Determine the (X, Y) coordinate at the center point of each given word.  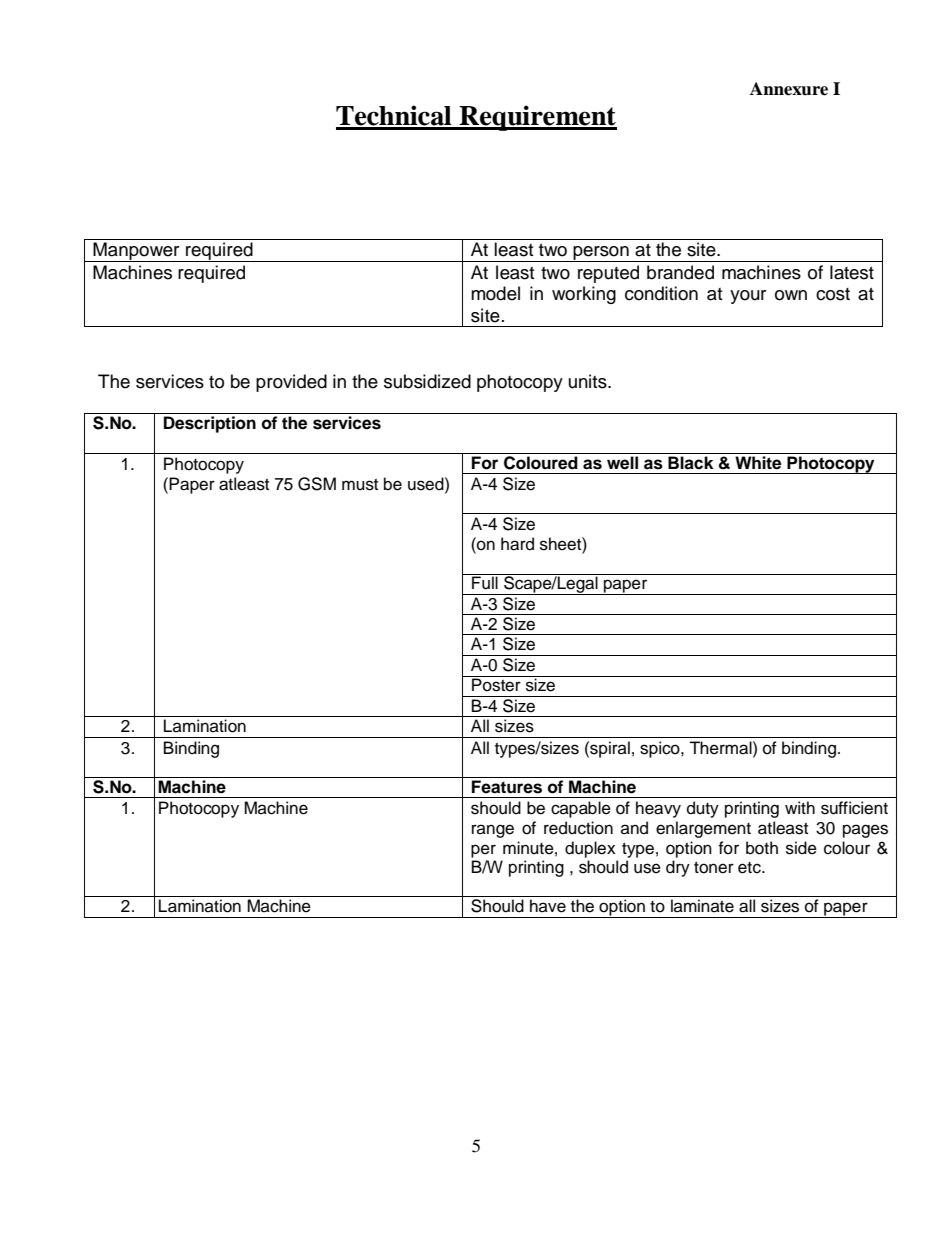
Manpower (137, 252)
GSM (317, 484)
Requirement (537, 118)
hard (517, 544)
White (758, 463)
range (493, 831)
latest (852, 272)
